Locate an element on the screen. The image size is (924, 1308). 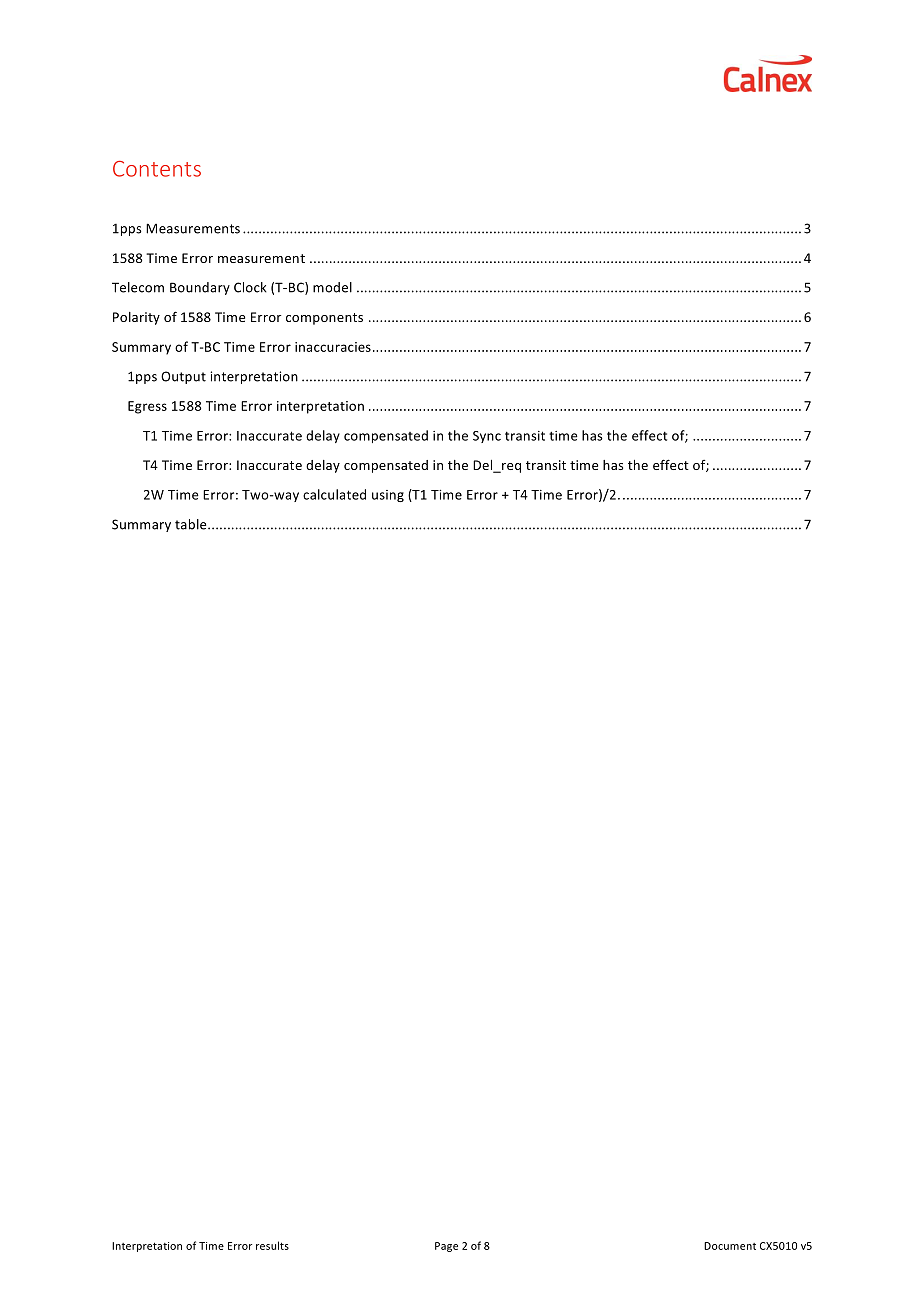
Page is located at coordinates (446, 1247).
